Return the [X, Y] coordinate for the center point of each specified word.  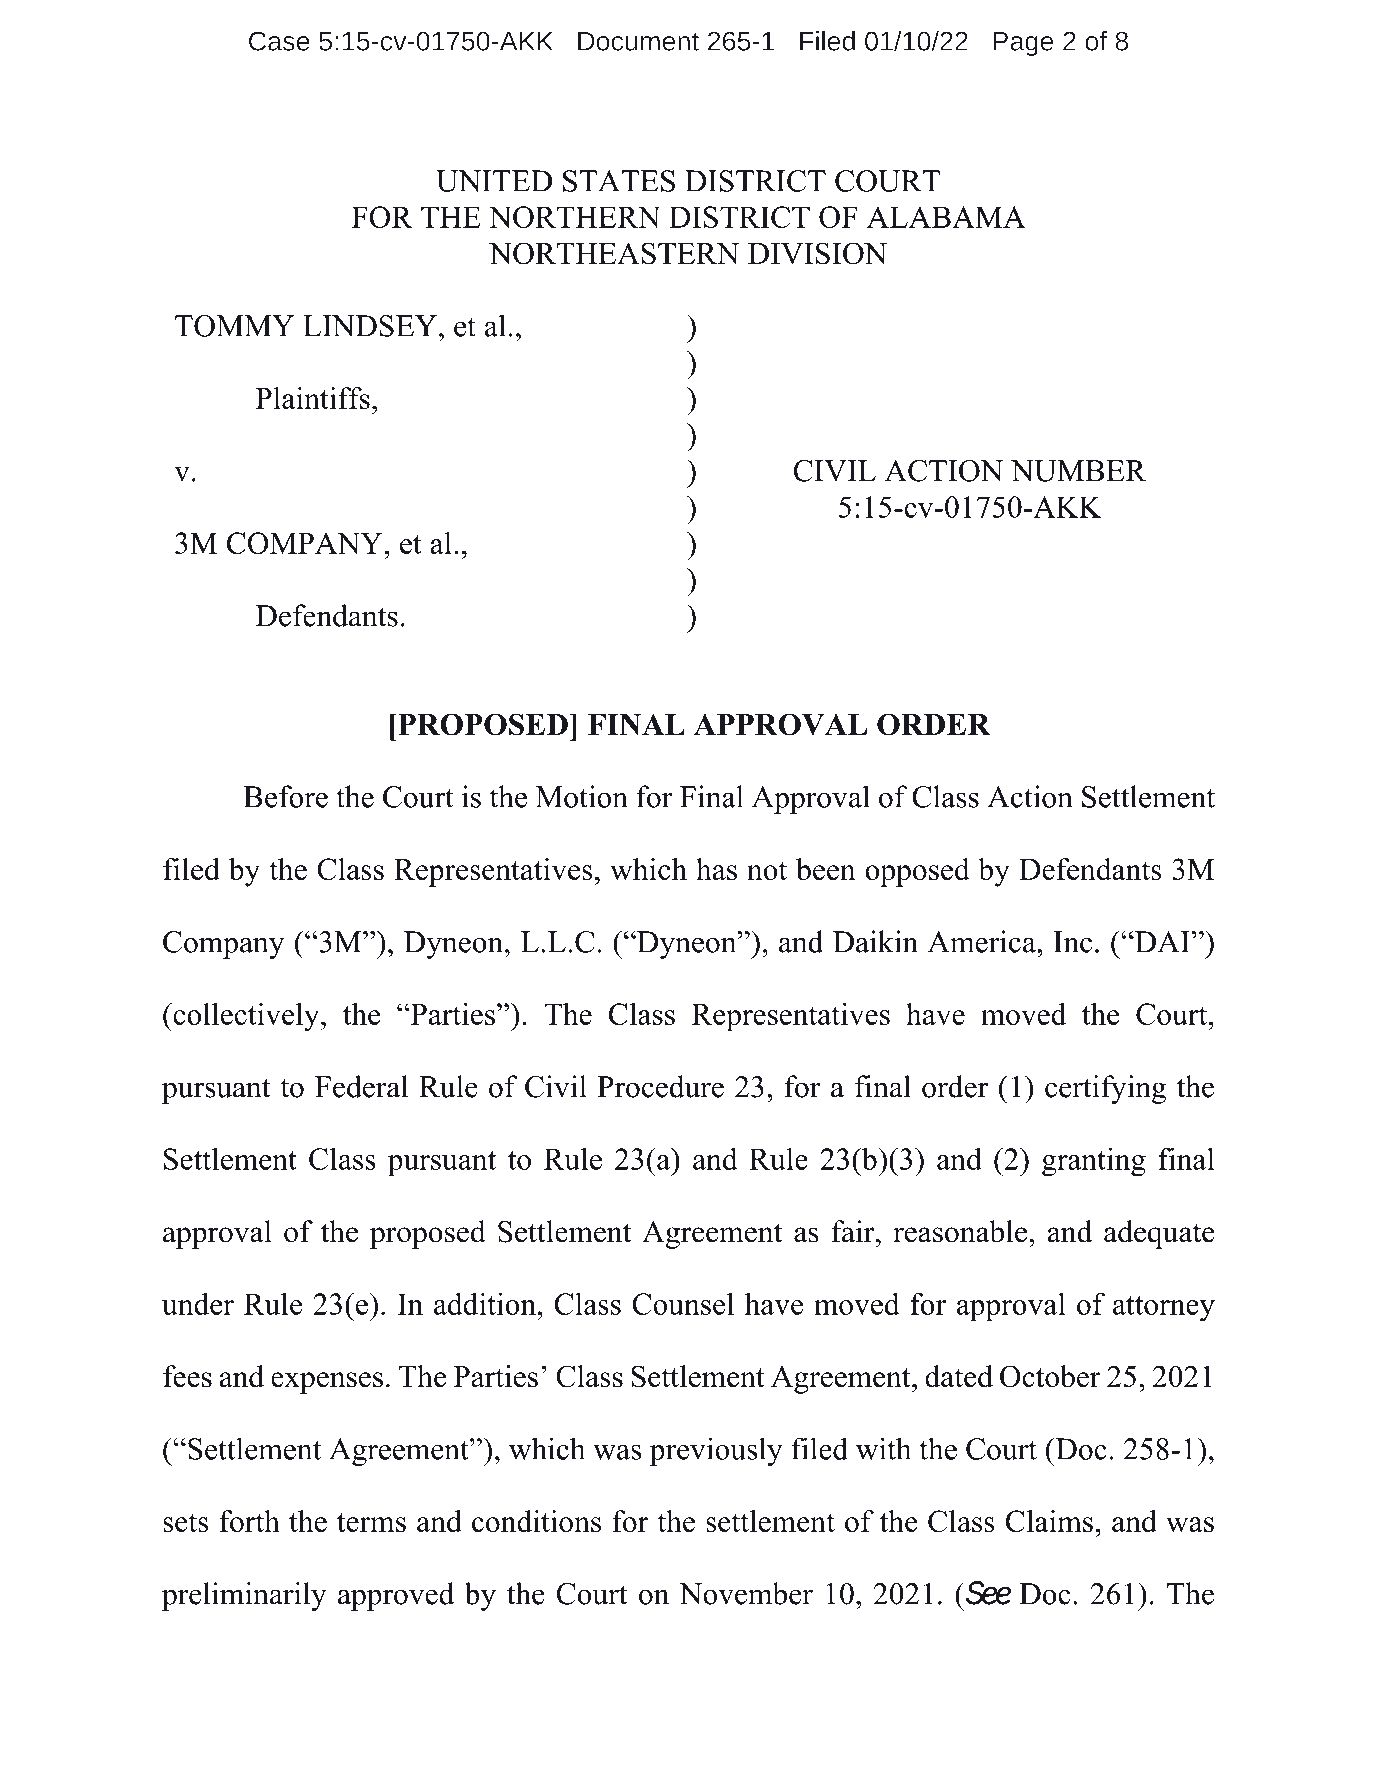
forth [249, 1521]
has [716, 869]
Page [1023, 44]
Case [279, 41]
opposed [917, 872]
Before [285, 796]
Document [638, 41]
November [746, 1593]
